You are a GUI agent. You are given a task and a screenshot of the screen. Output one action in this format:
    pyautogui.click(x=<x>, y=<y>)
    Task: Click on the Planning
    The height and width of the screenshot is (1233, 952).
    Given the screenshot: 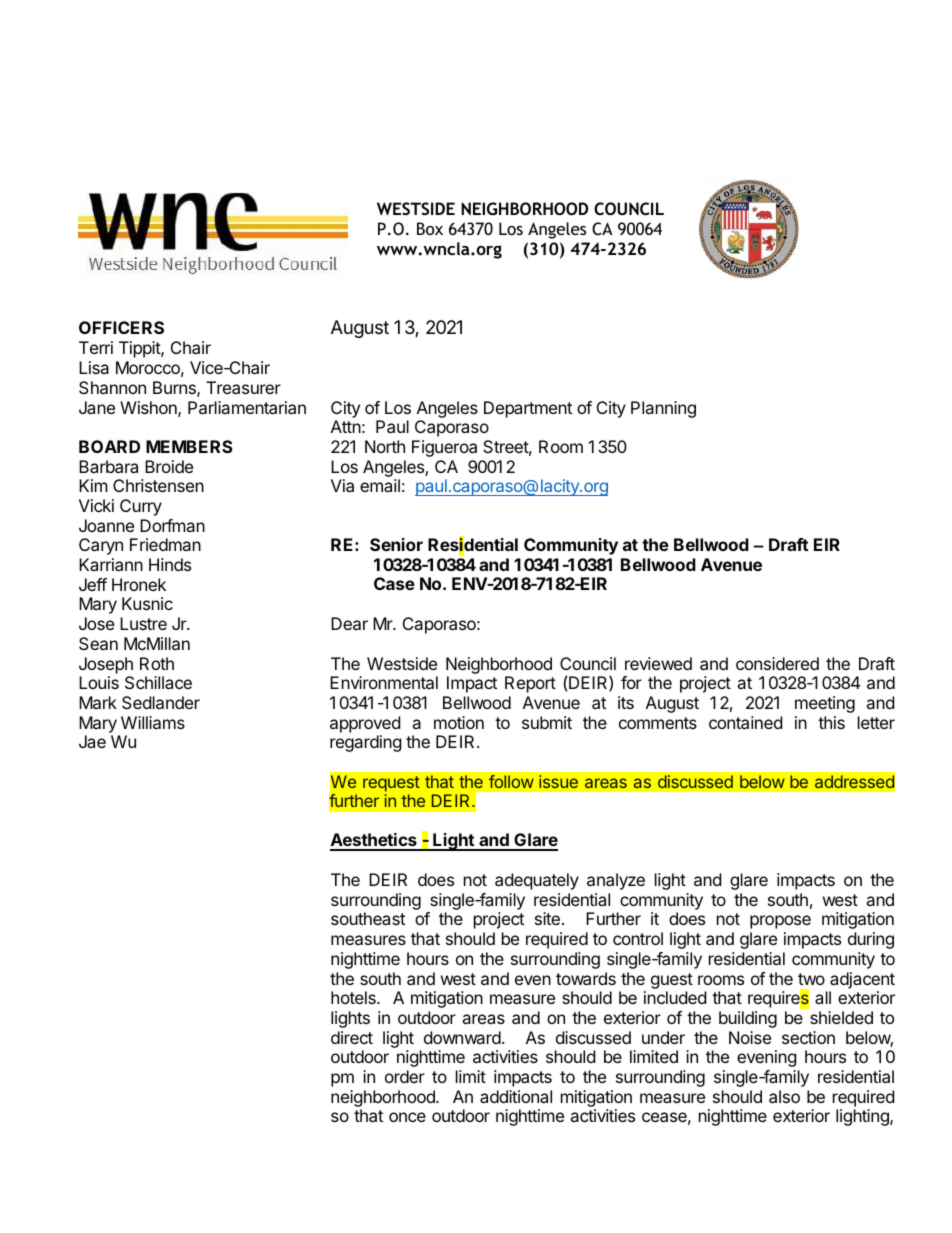 What is the action you would take?
    pyautogui.click(x=663, y=409)
